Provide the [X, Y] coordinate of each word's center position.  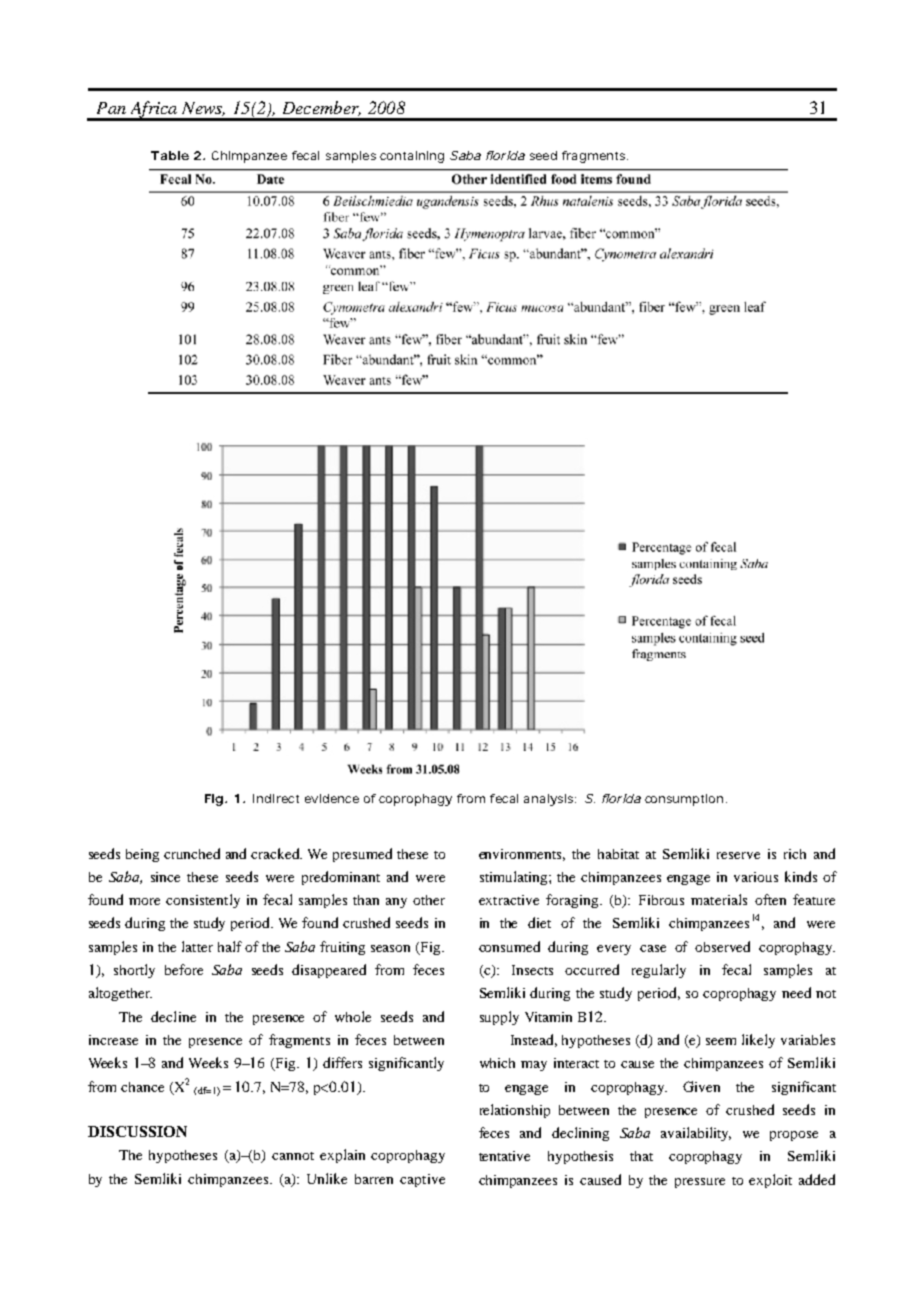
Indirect [276, 798]
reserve [738, 855]
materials [719, 899]
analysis [550, 800]
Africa [154, 110]
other [429, 900]
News [203, 109]
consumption [684, 800]
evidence [332, 798]
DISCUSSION [137, 1131]
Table [170, 155]
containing [412, 157]
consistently [203, 901]
